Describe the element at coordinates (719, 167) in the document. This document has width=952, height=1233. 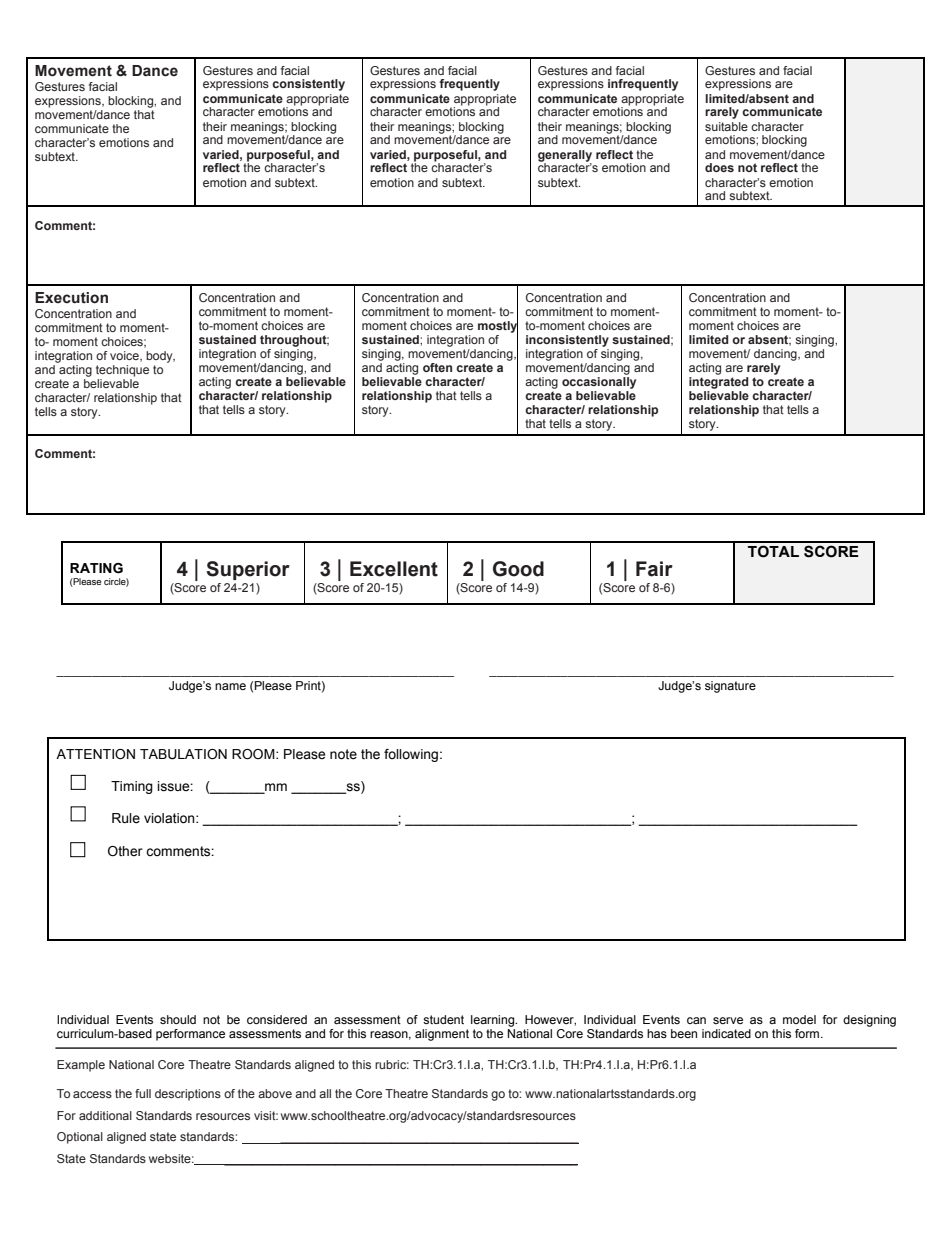
I see `does` at that location.
